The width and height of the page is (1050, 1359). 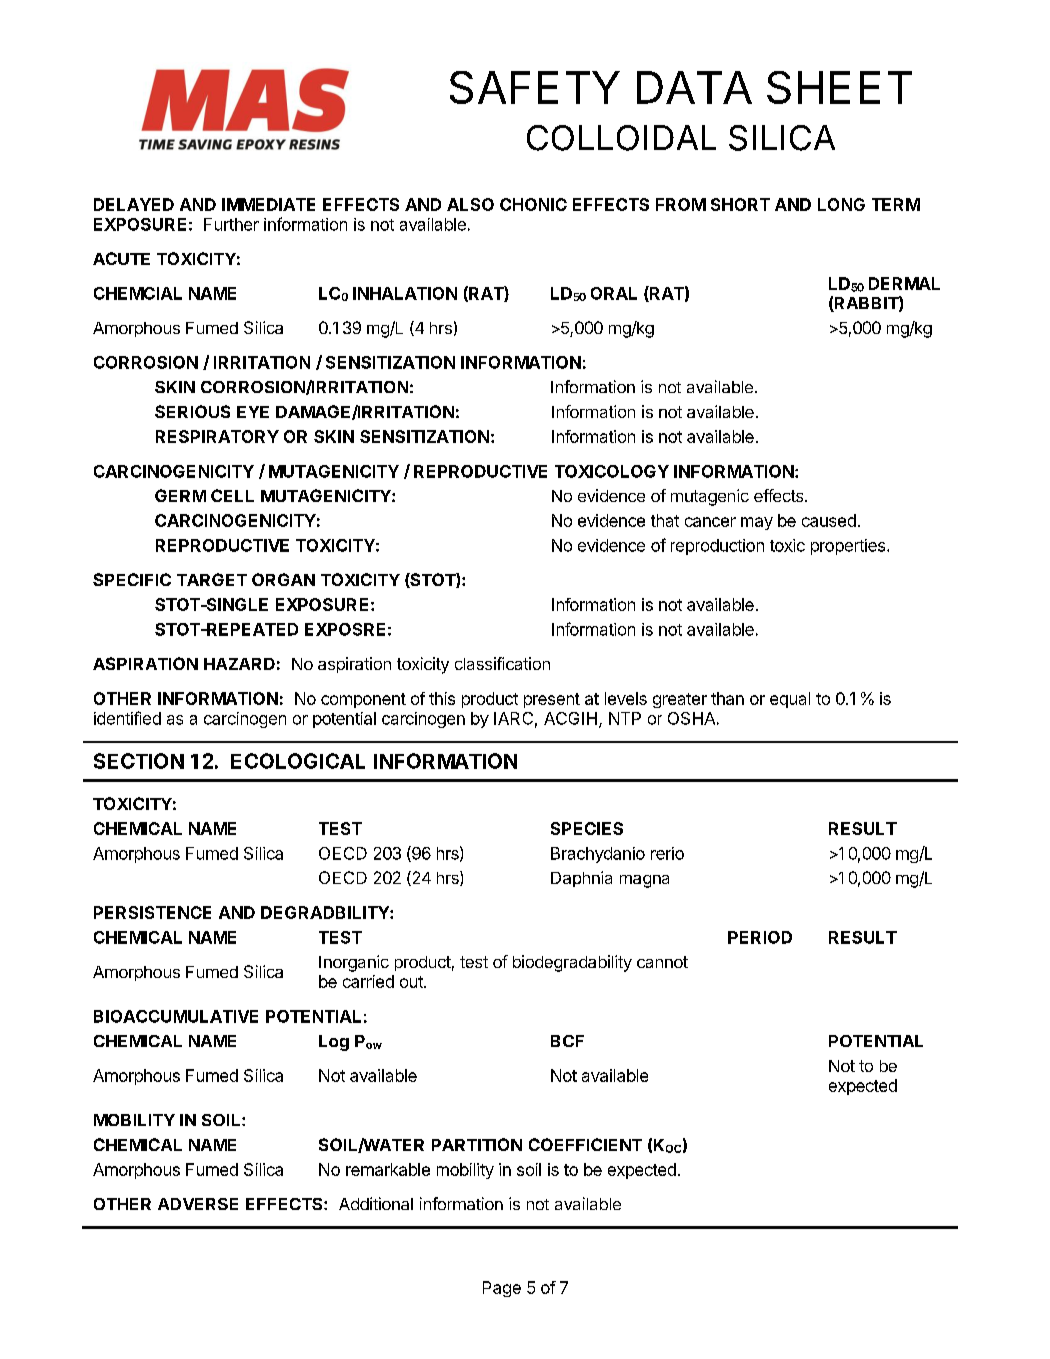 I want to click on caused, so click(x=829, y=520).
